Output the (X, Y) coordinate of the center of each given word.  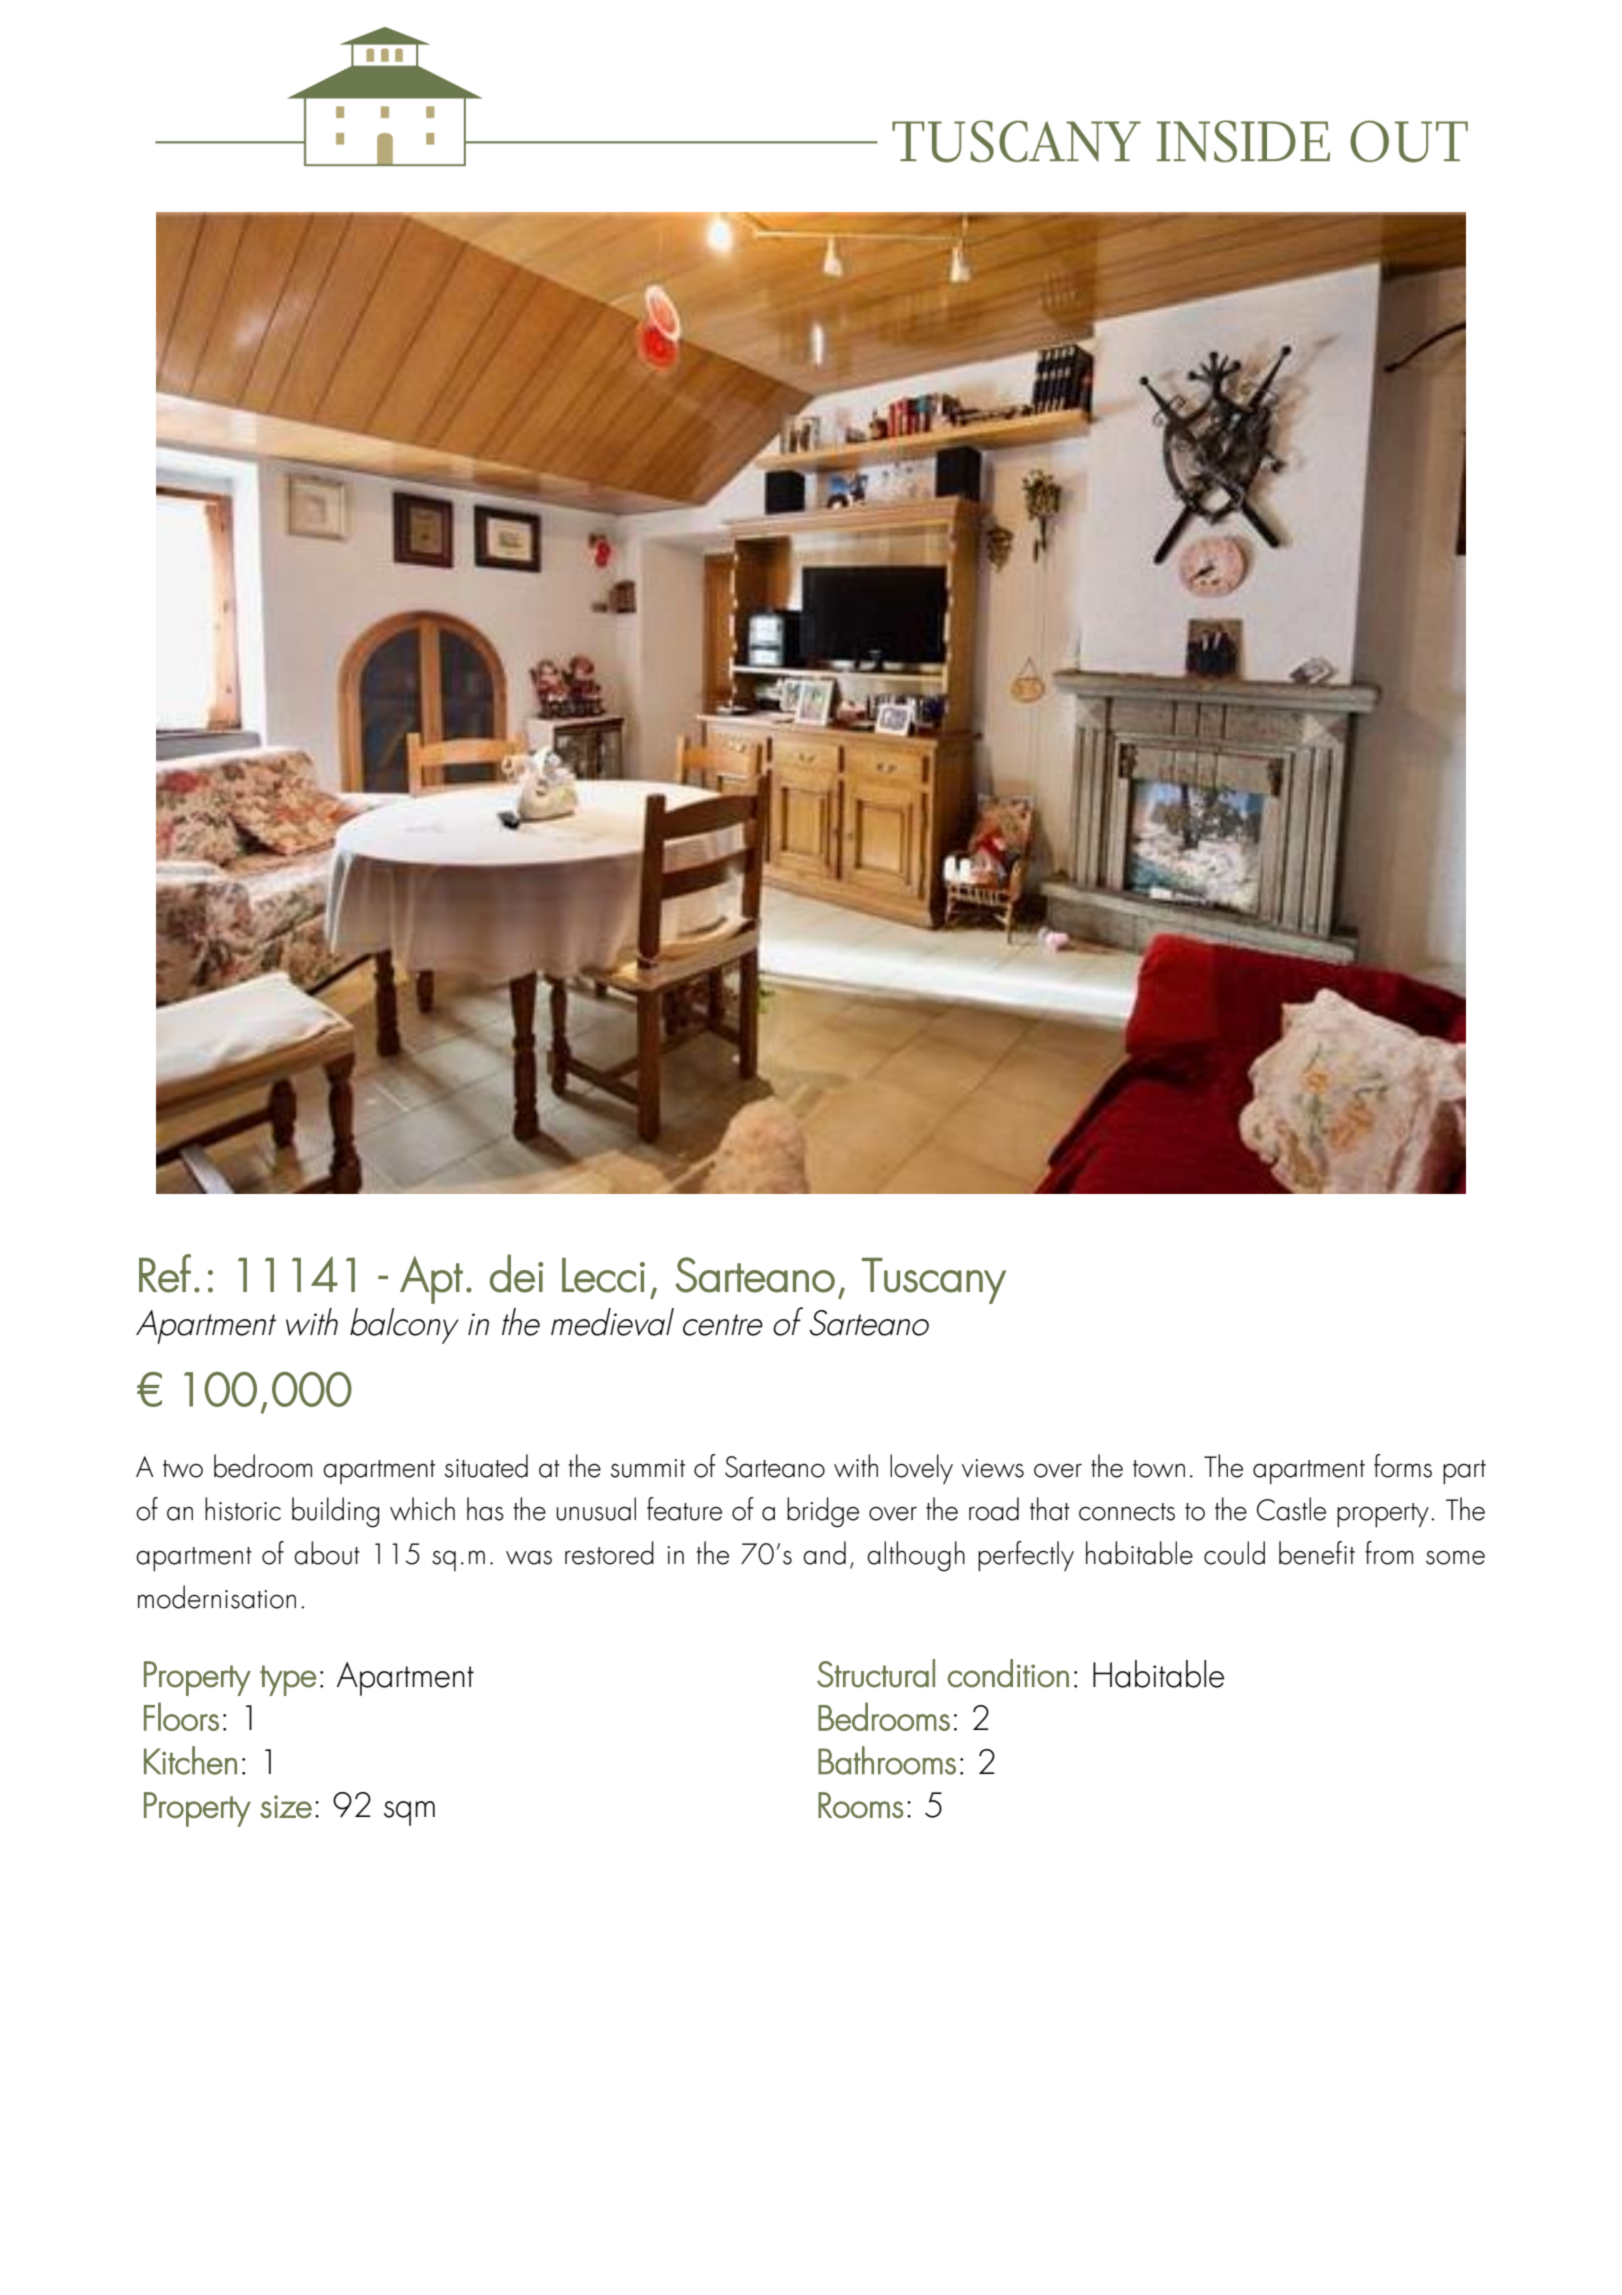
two (183, 1469)
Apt (431, 1280)
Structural (876, 1673)
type (288, 1680)
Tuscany (934, 1281)
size (286, 1806)
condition (1008, 1673)
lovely (921, 1469)
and (824, 1553)
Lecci (603, 1275)
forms (1403, 1466)
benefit (1317, 1553)
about (327, 1553)
